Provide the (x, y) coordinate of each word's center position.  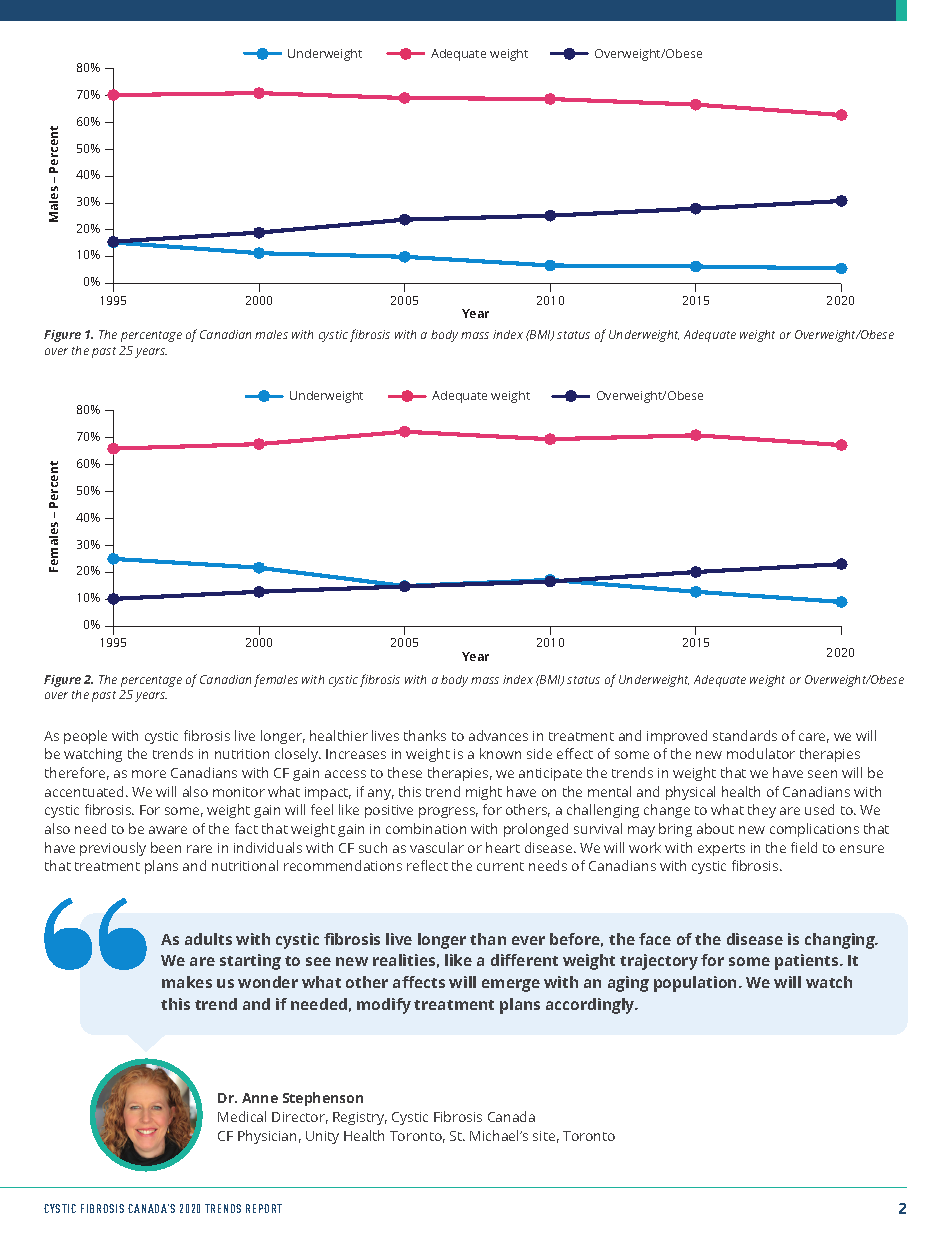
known (500, 753)
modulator (761, 753)
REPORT (264, 1208)
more (149, 774)
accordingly (591, 1006)
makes (187, 982)
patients (808, 962)
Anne (260, 1098)
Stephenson (323, 1099)
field (804, 847)
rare (199, 849)
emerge (511, 985)
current (500, 866)
